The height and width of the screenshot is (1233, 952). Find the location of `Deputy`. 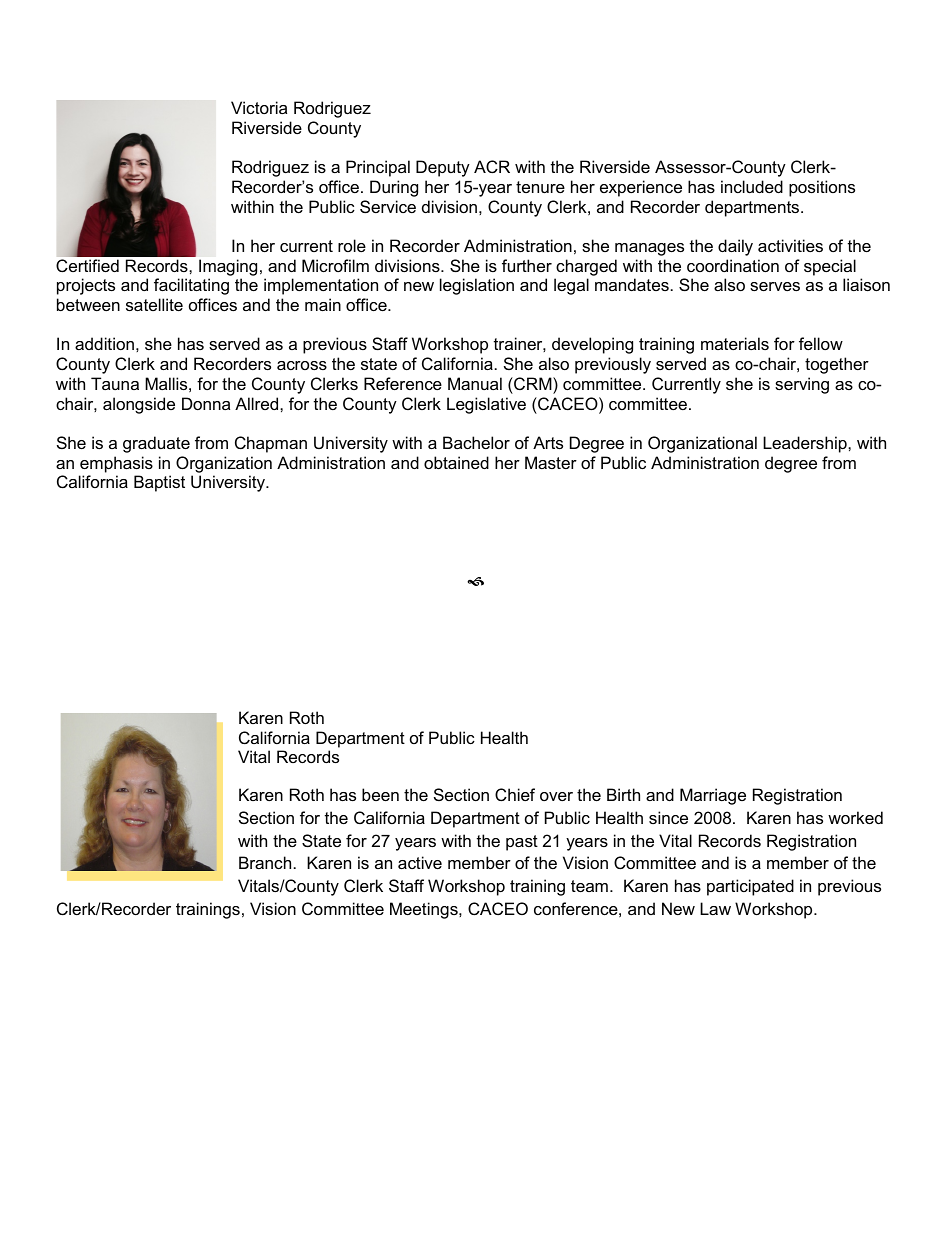

Deputy is located at coordinates (443, 168).
